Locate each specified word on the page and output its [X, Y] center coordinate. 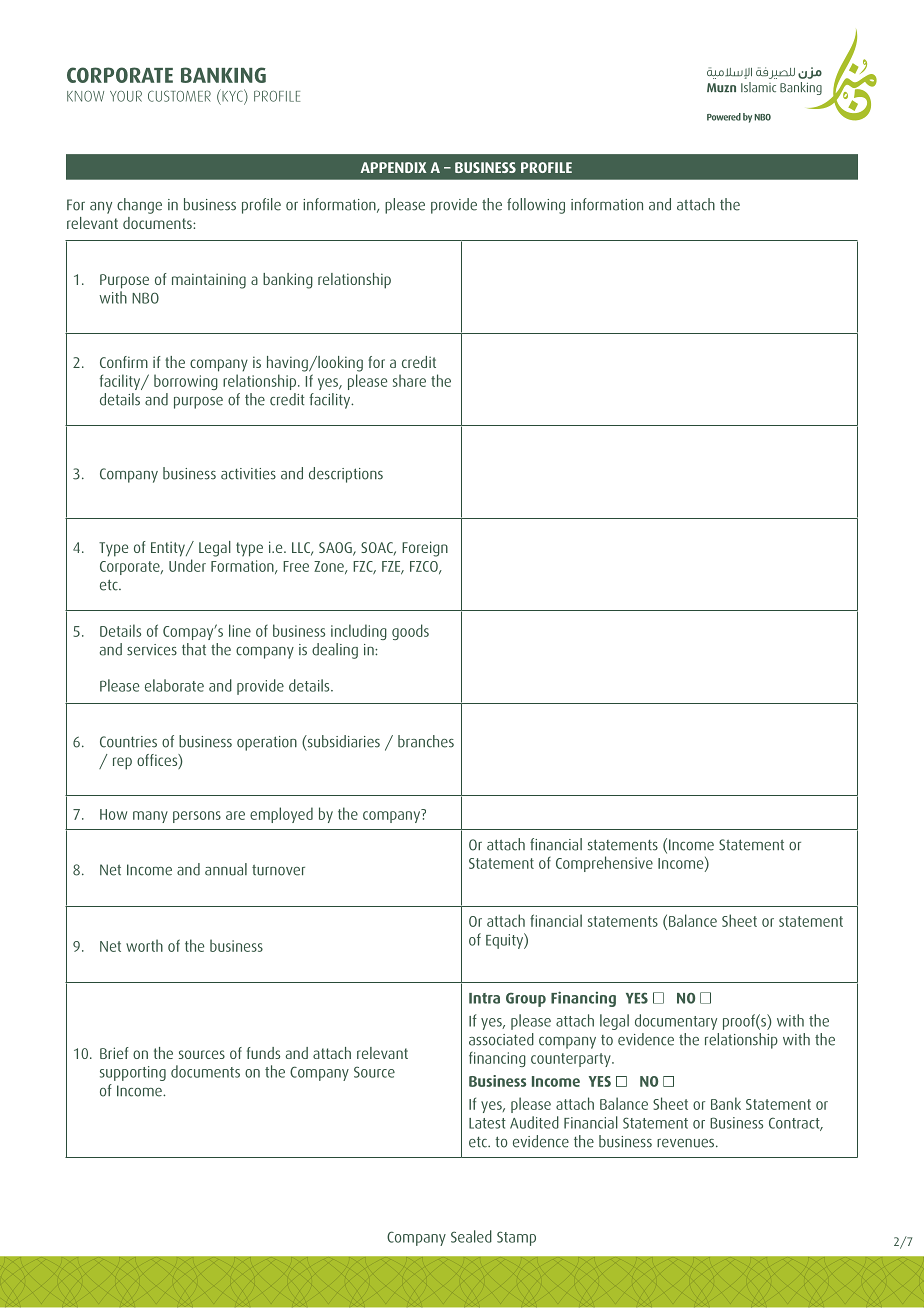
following [536, 206]
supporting [133, 1073]
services [152, 650]
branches [426, 741]
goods [410, 632]
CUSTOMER [179, 96]
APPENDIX [394, 167]
